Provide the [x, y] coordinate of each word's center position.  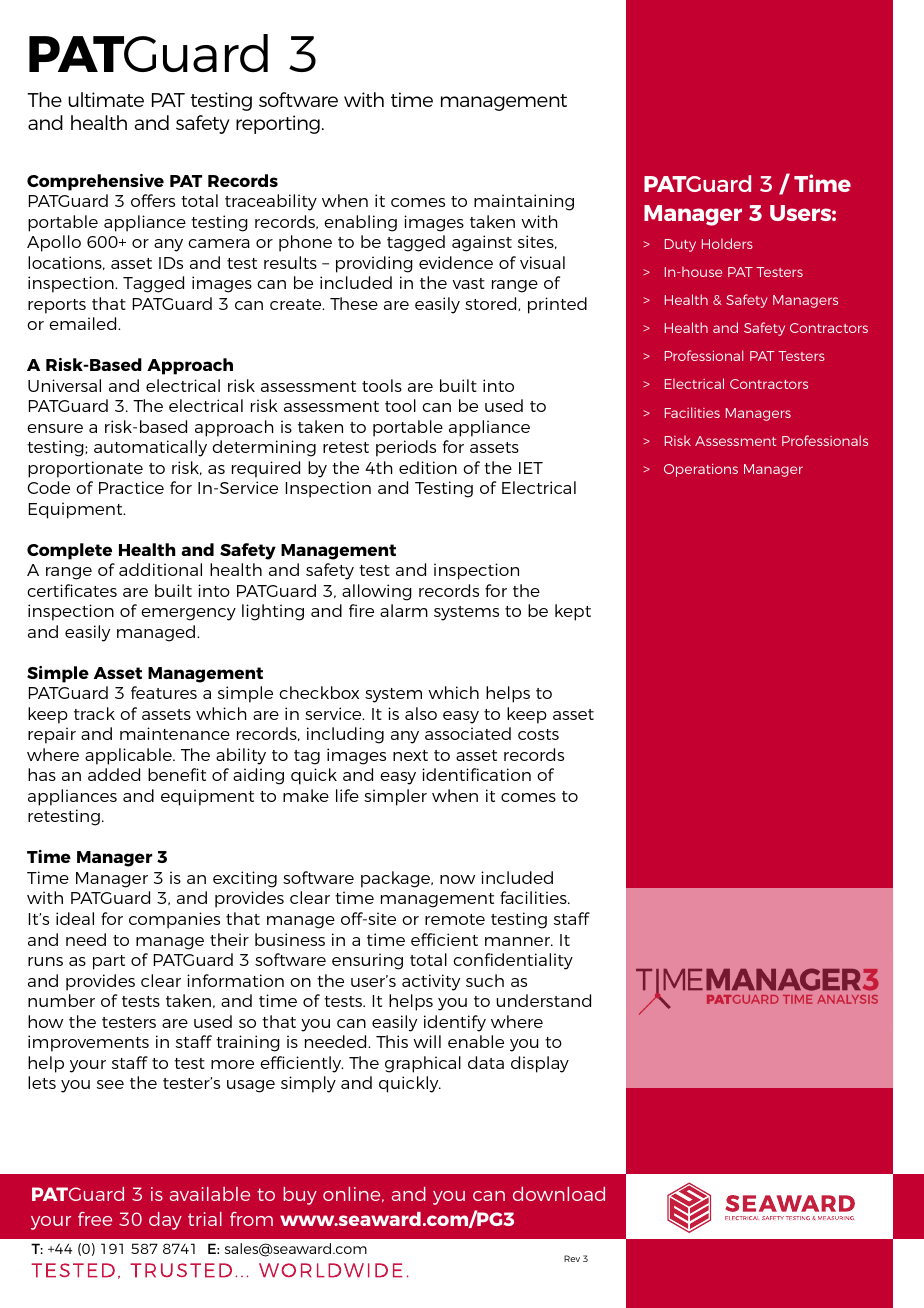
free [95, 1219]
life [347, 795]
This [392, 1041]
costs [538, 734]
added [114, 774]
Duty [680, 245]
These [354, 303]
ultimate [106, 99]
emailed [84, 323]
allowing [377, 592]
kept [573, 612]
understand [544, 1000]
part [109, 962]
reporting [278, 124]
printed [557, 305]
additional [160, 569]
